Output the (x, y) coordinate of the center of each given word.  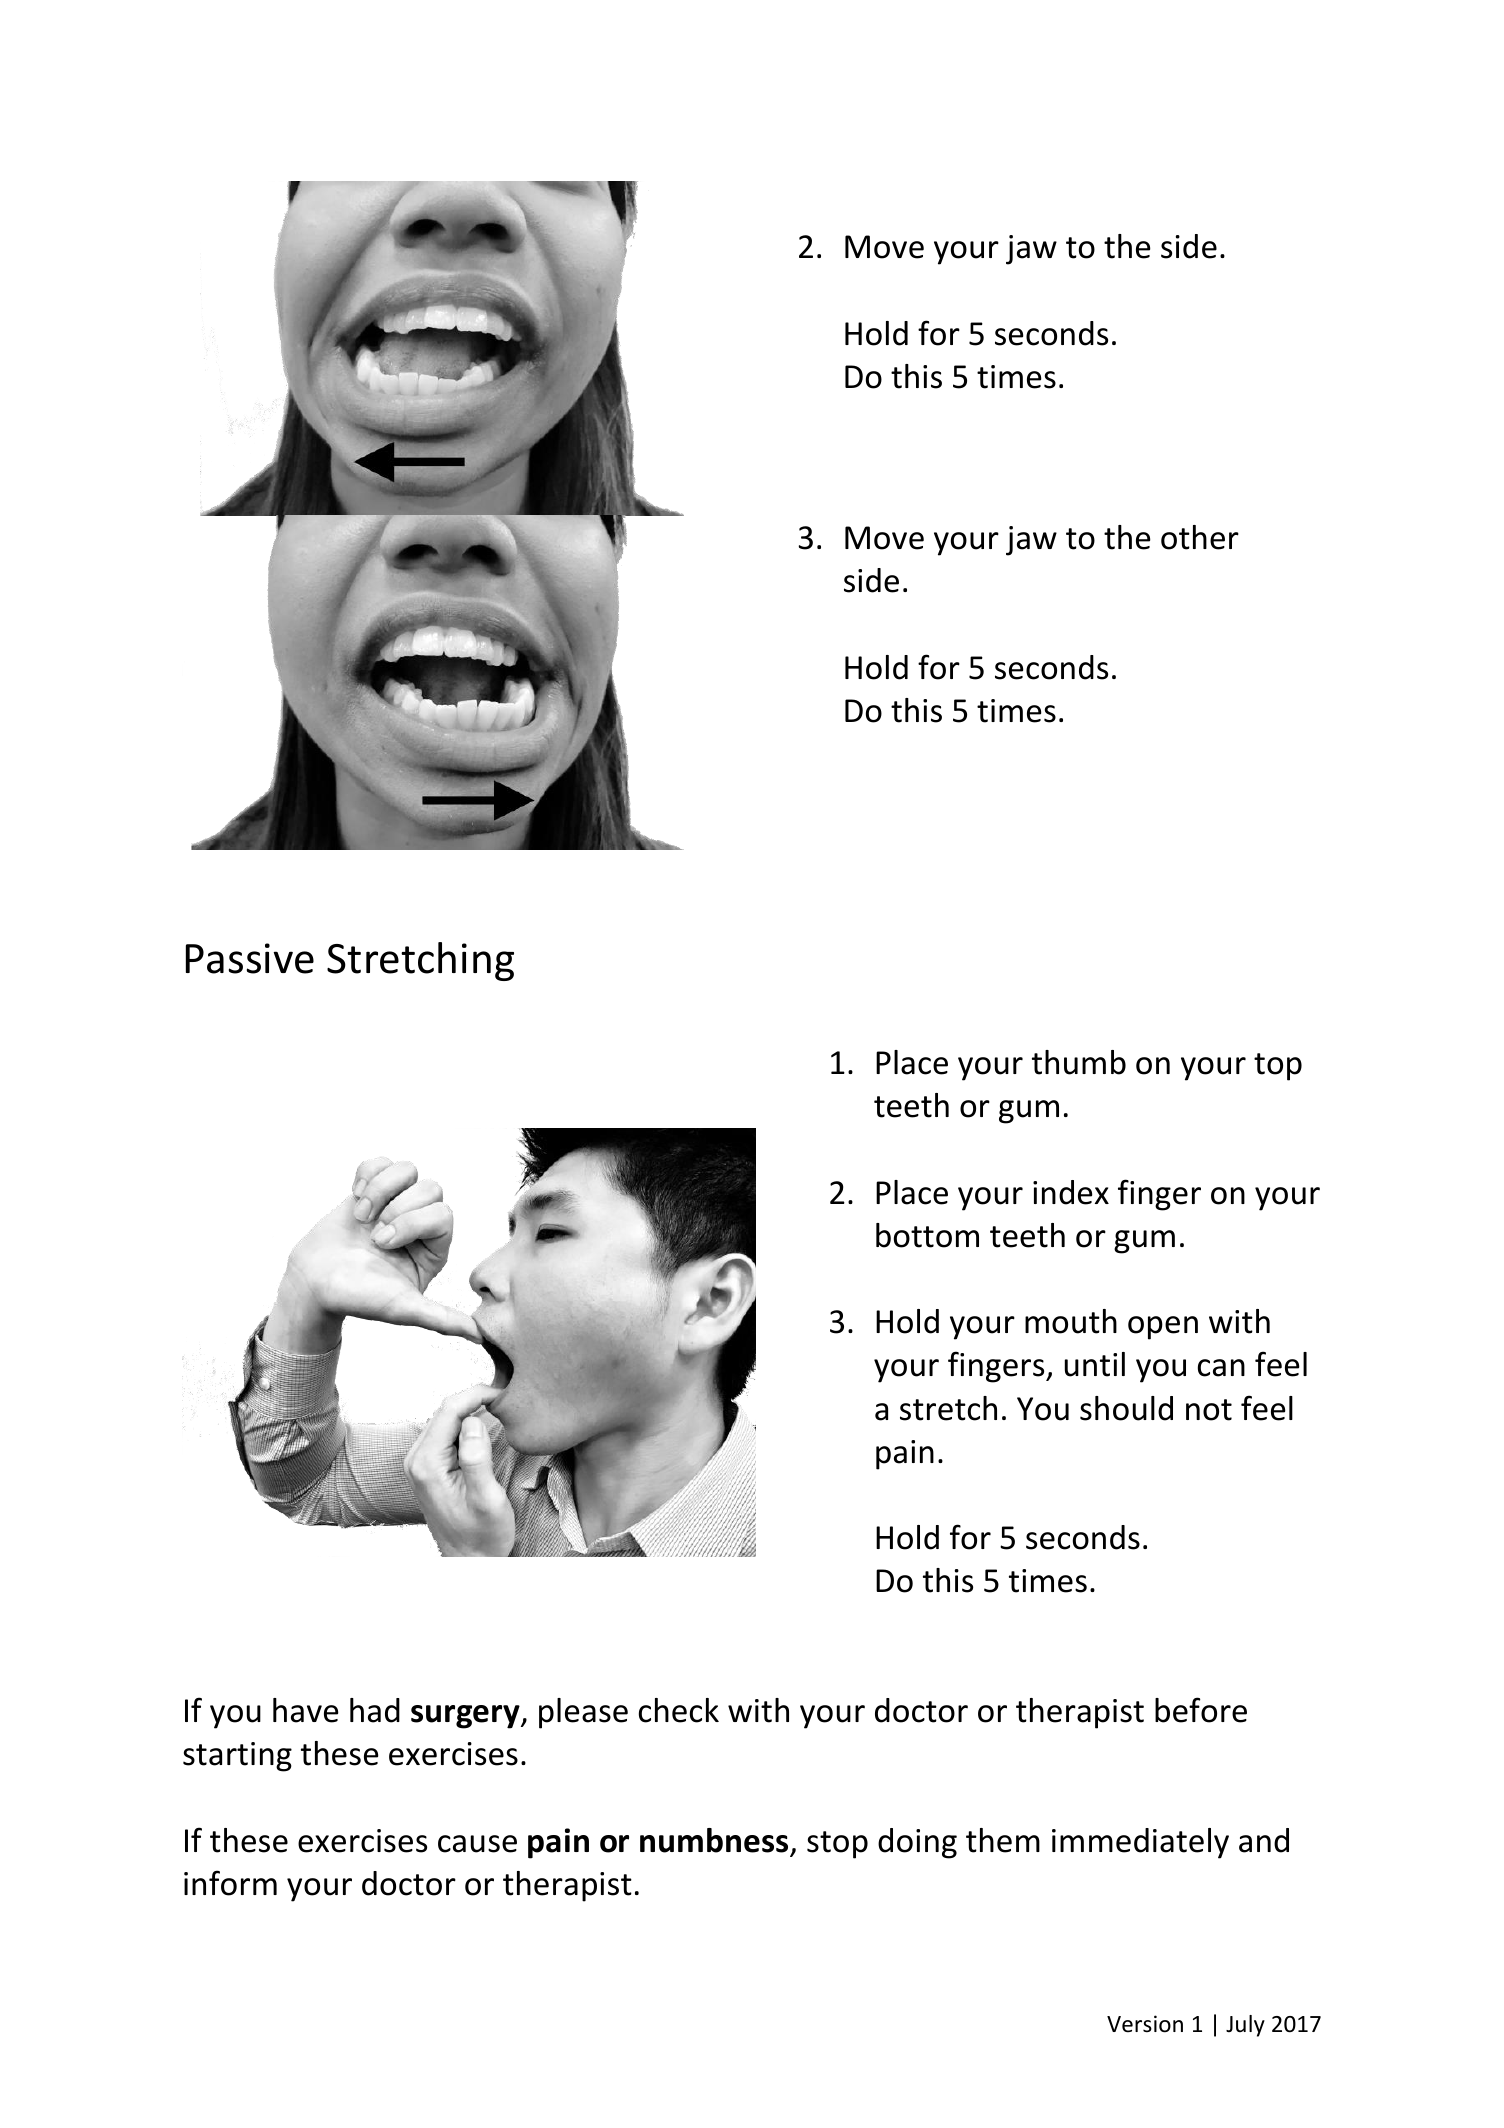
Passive (250, 958)
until (1095, 1364)
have (306, 1710)
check (679, 1710)
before (1201, 1710)
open (1163, 1328)
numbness (714, 1840)
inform (230, 1883)
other (1200, 537)
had (375, 1710)
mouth (1071, 1321)
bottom (927, 1235)
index (1071, 1192)
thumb (1079, 1062)
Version (1145, 2024)
